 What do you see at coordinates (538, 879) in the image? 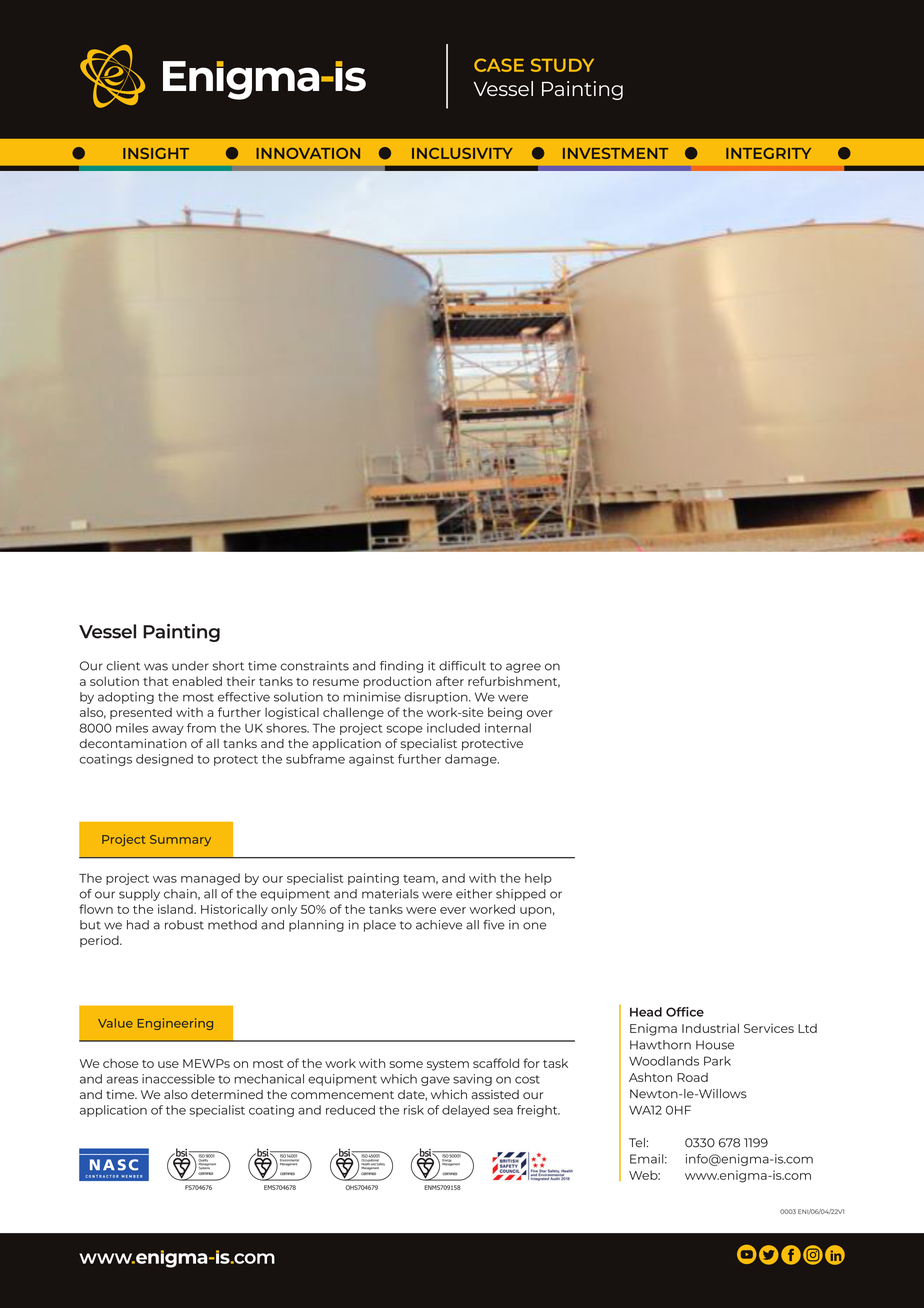
I see `help` at bounding box center [538, 879].
